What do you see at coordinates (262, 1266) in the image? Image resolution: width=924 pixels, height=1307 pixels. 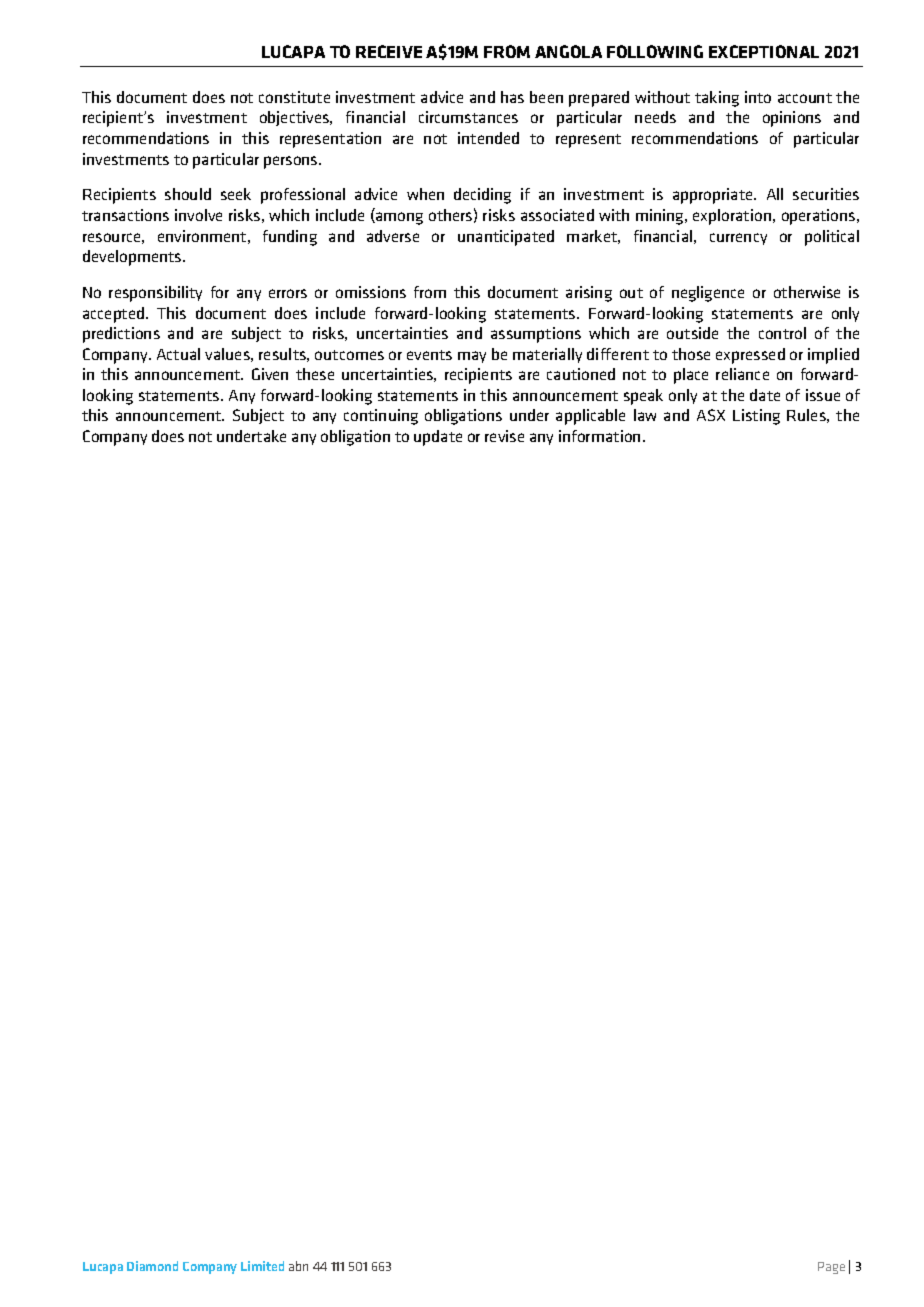 I see `Limited` at bounding box center [262, 1266].
